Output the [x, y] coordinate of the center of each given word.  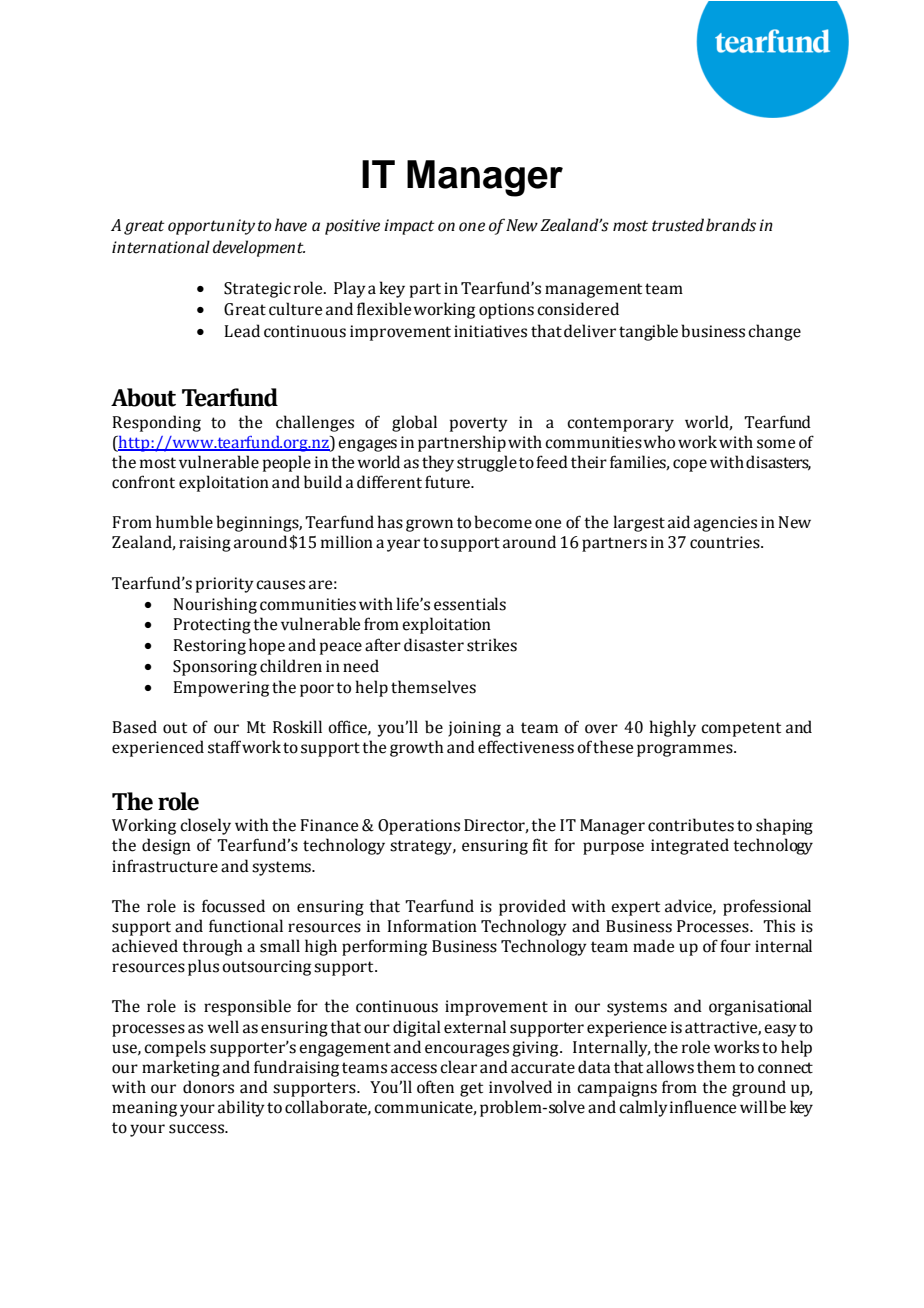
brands [731, 225]
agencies [725, 524]
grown [429, 525]
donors [208, 1087]
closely [205, 826]
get [471, 1089]
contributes [691, 825]
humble [184, 522]
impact [409, 227]
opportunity [211, 227]
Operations [419, 827]
